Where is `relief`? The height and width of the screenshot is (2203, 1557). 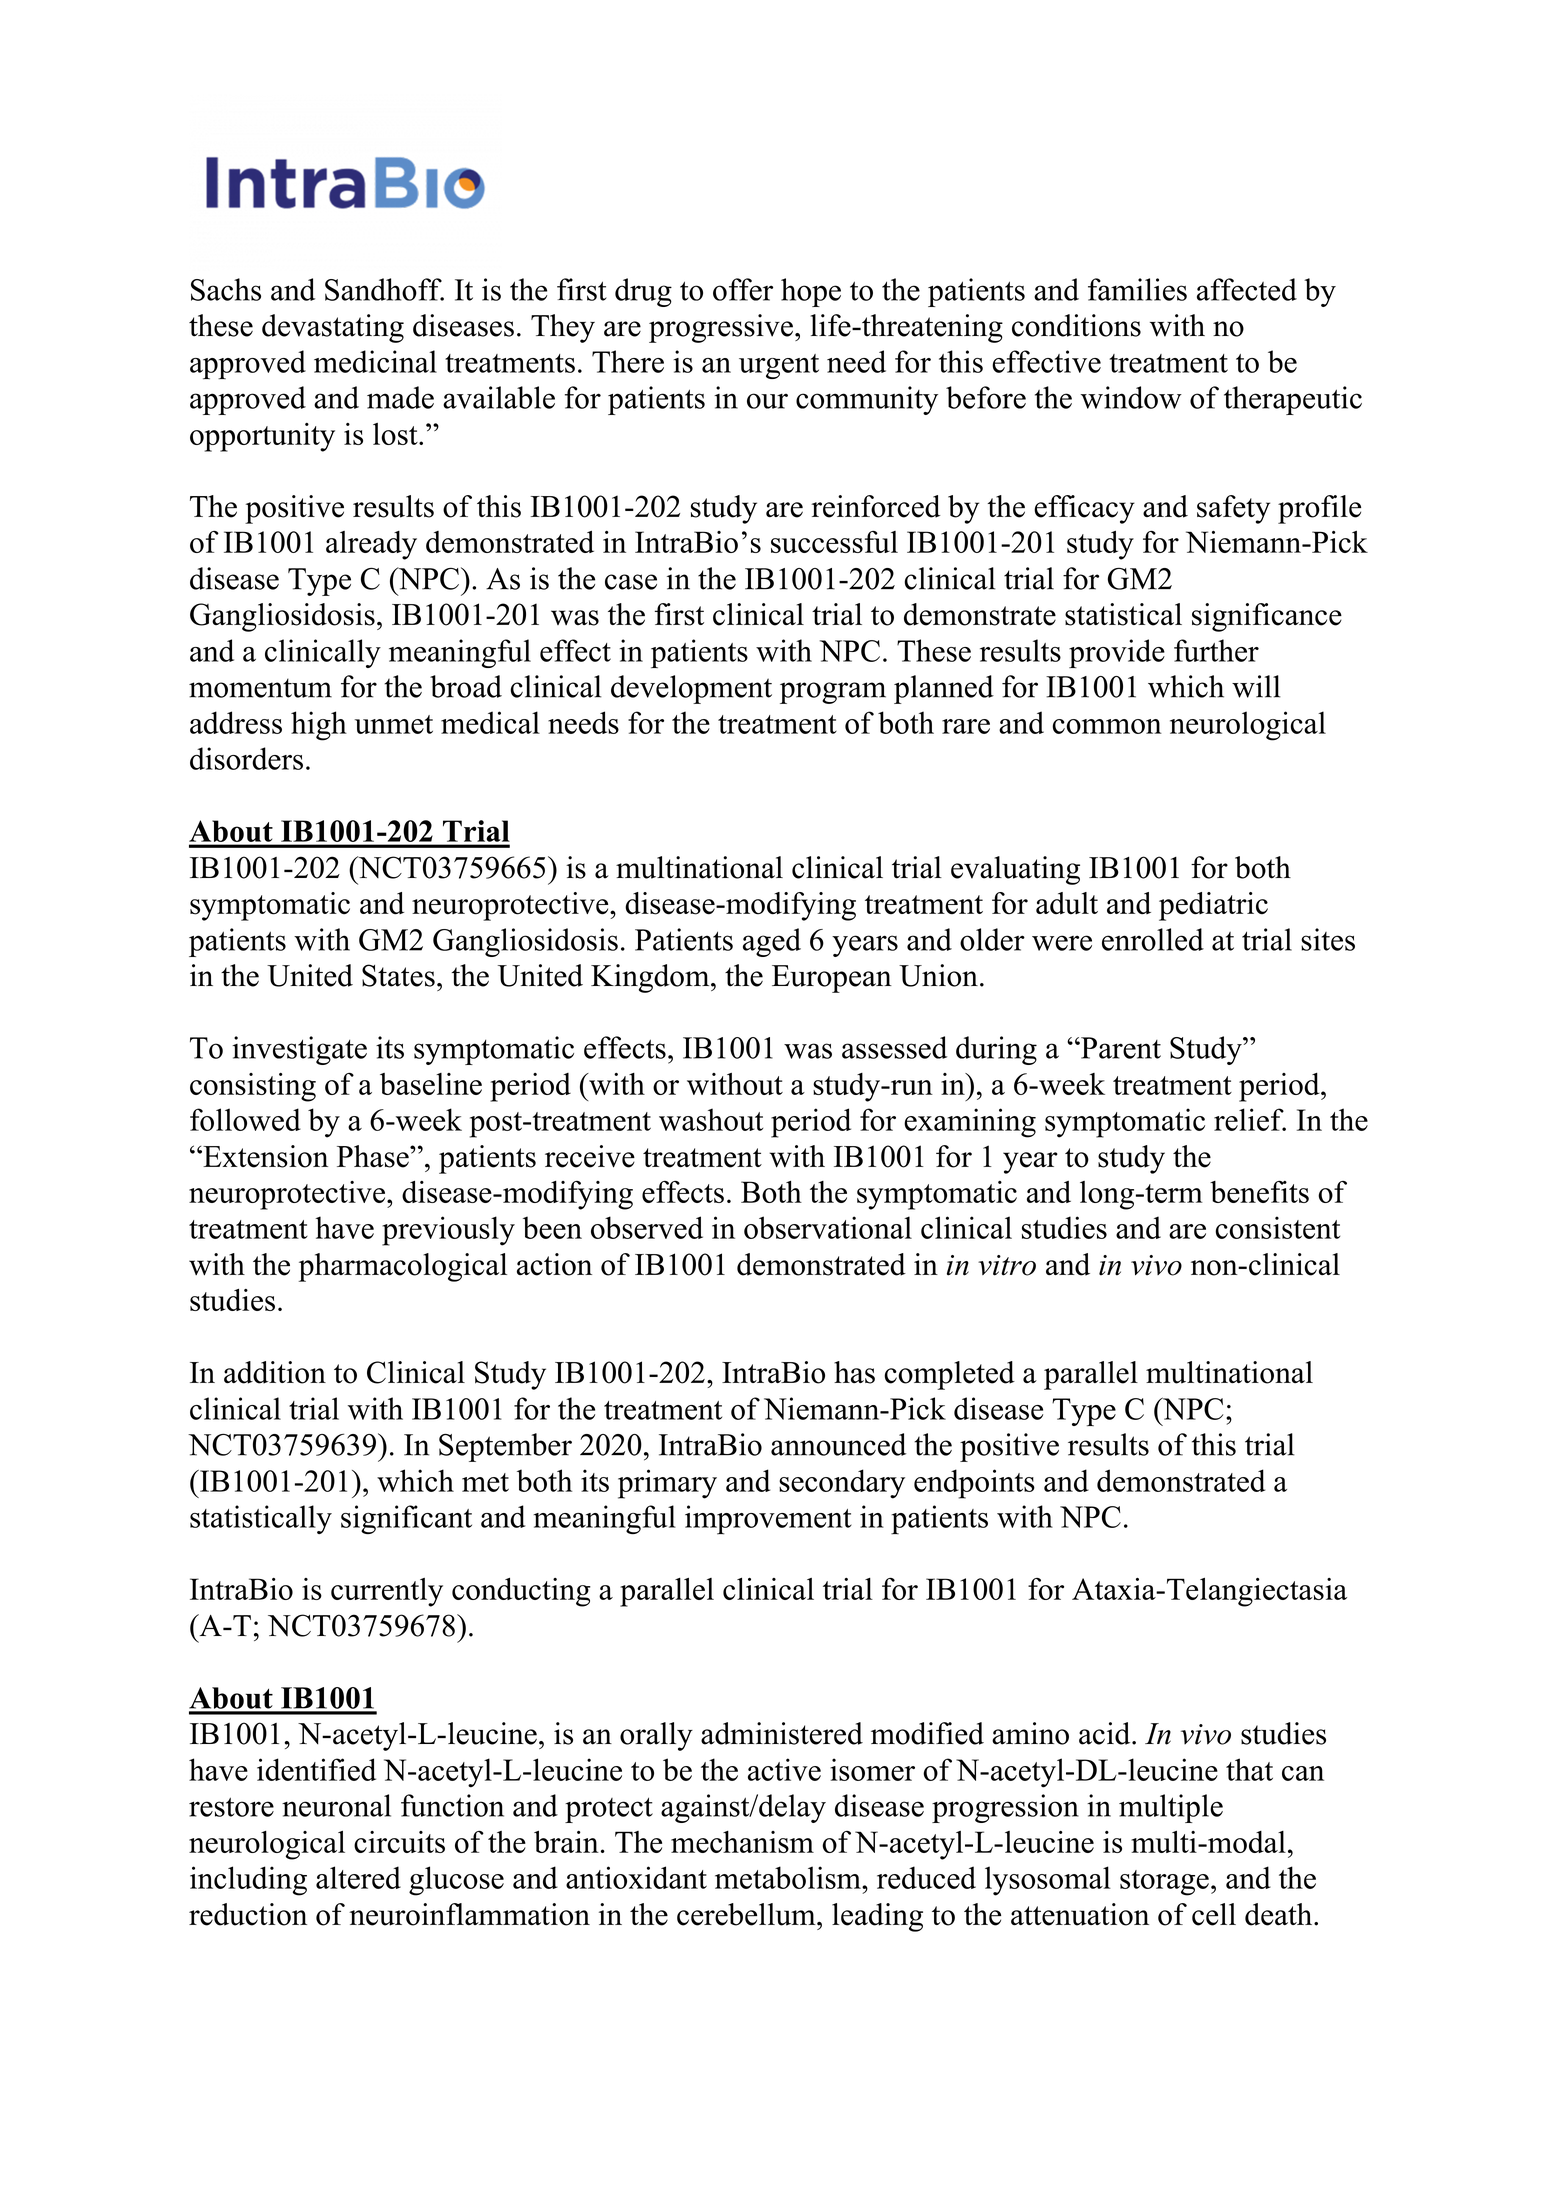 relief is located at coordinates (1250, 1119).
